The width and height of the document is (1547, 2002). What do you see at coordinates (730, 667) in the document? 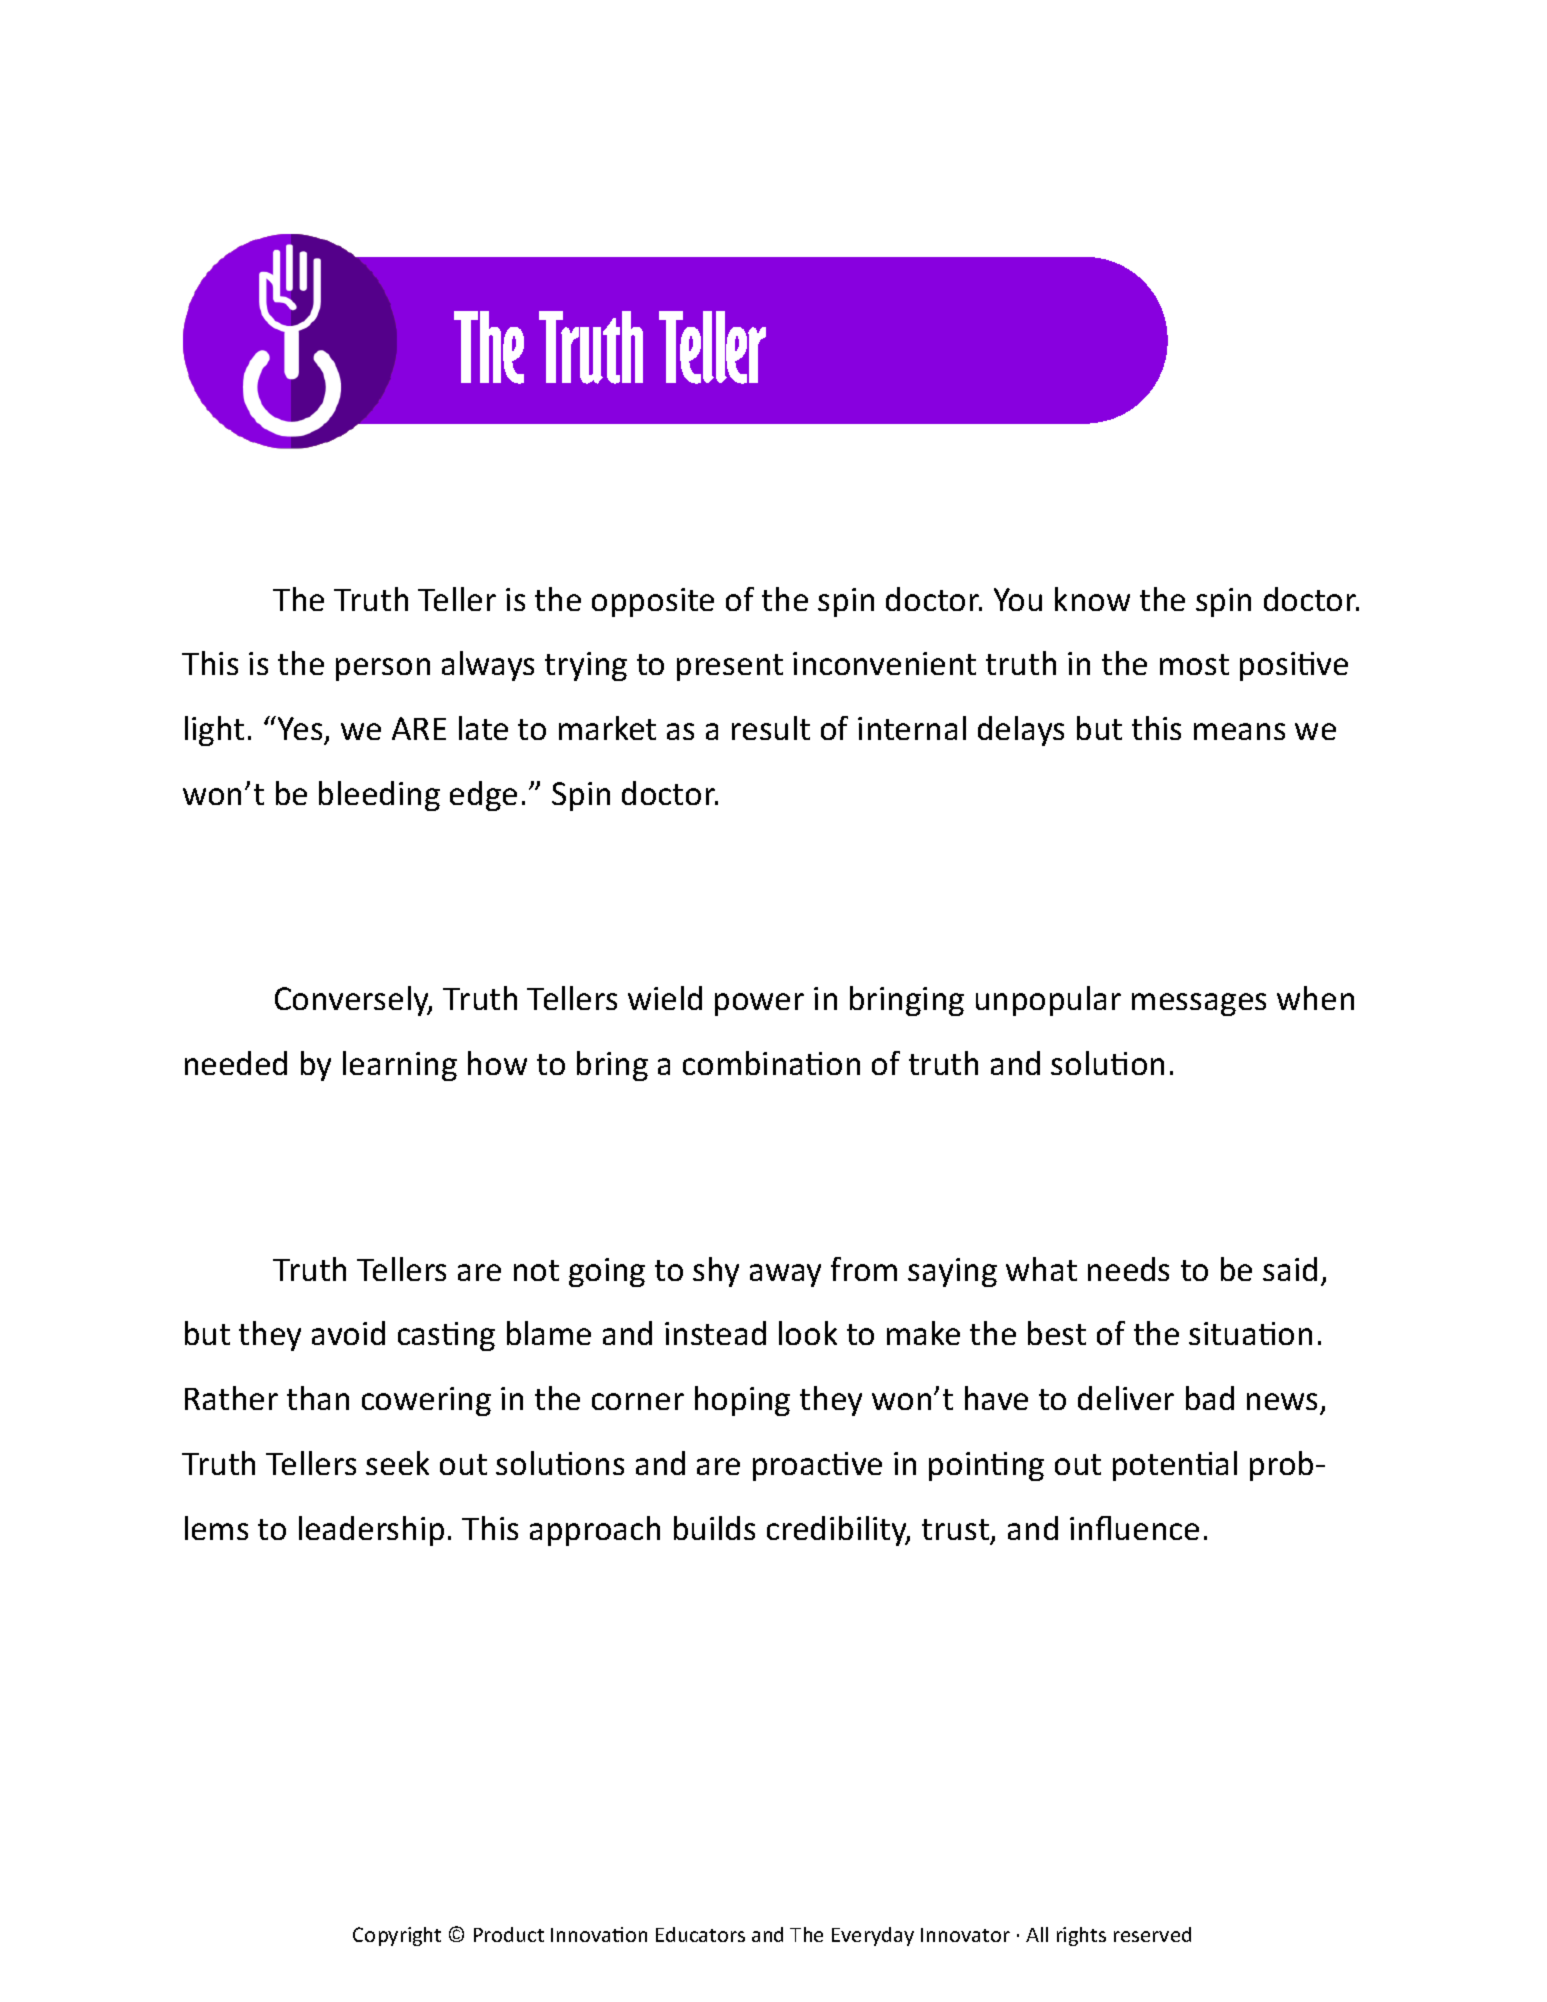
I see `present` at bounding box center [730, 667].
